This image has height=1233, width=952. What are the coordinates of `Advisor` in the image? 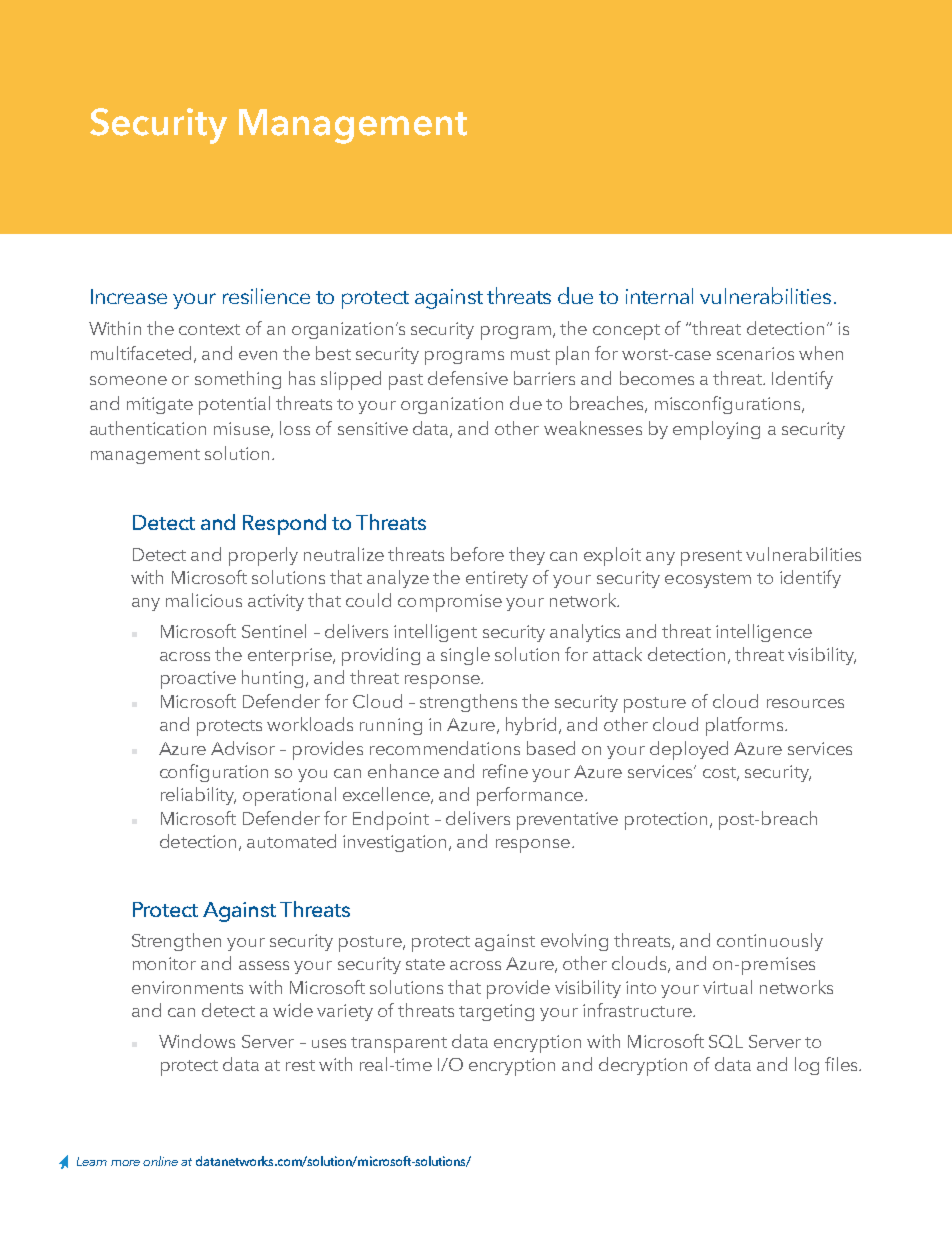 It's located at (243, 748).
